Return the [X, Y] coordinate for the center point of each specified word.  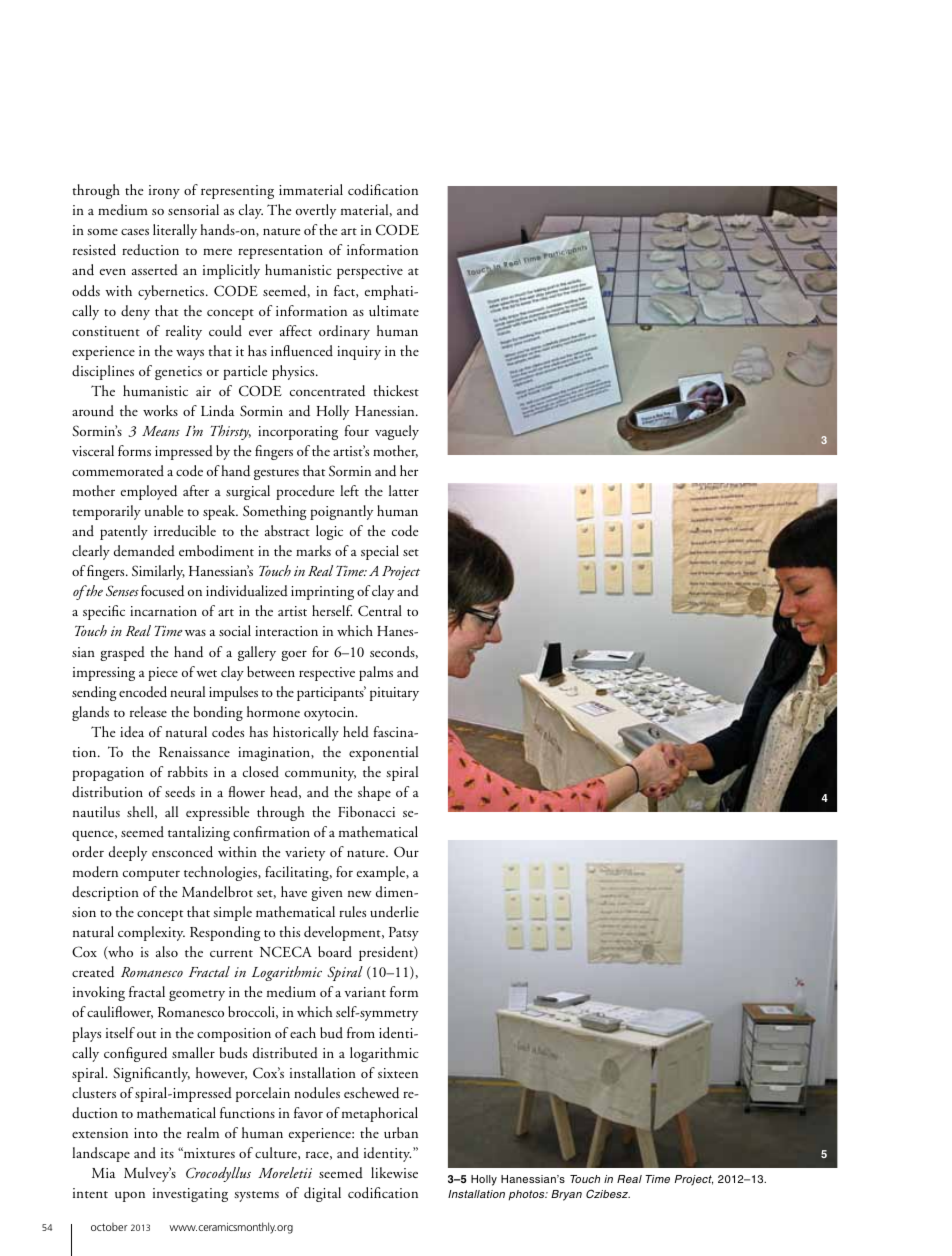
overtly [316, 211]
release [148, 711]
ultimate [394, 311]
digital [322, 1194]
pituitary [394, 694]
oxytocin [330, 714]
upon [130, 1196]
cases [135, 232]
